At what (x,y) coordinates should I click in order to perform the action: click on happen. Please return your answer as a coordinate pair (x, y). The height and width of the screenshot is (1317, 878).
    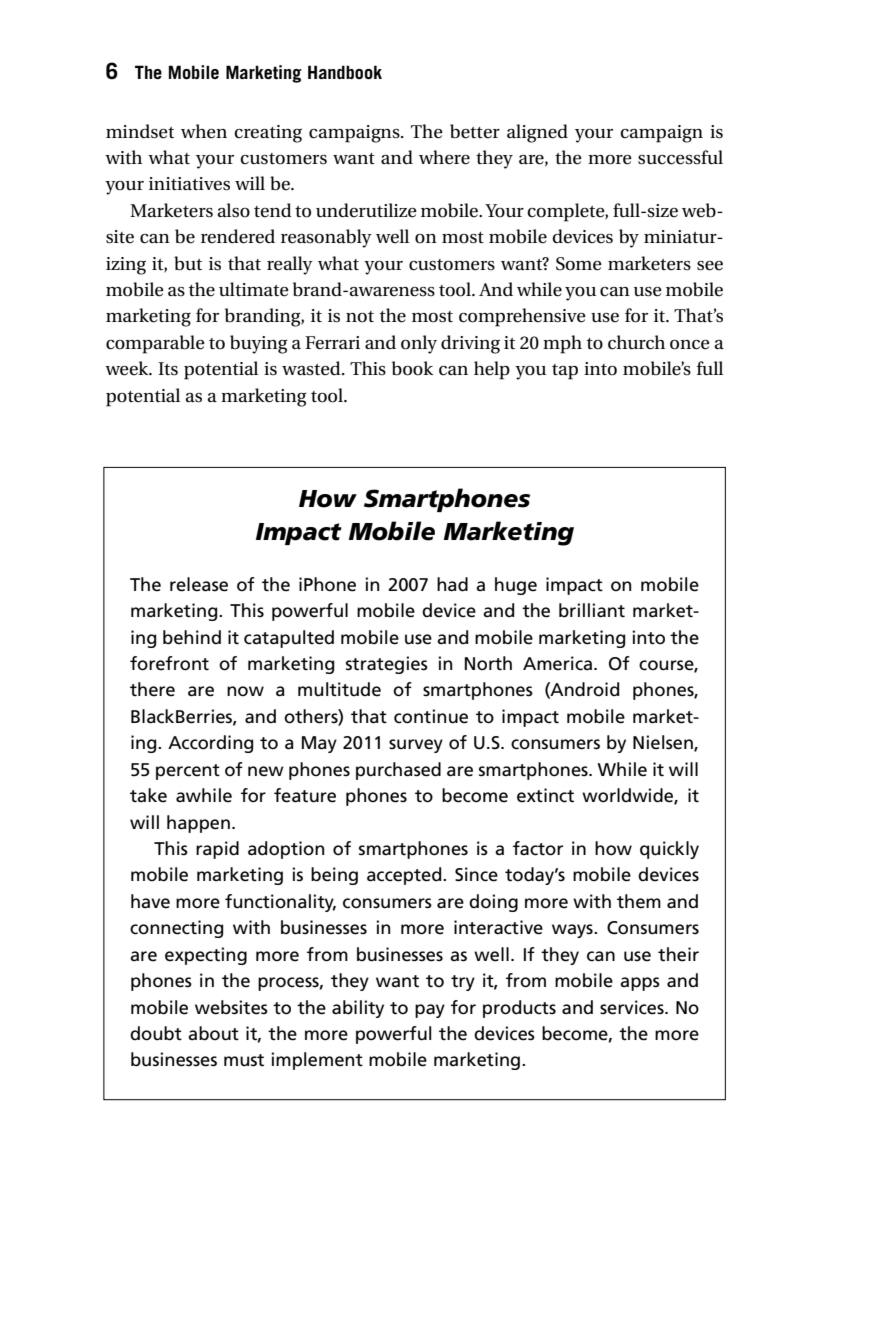
    Looking at the image, I should click on (198, 824).
